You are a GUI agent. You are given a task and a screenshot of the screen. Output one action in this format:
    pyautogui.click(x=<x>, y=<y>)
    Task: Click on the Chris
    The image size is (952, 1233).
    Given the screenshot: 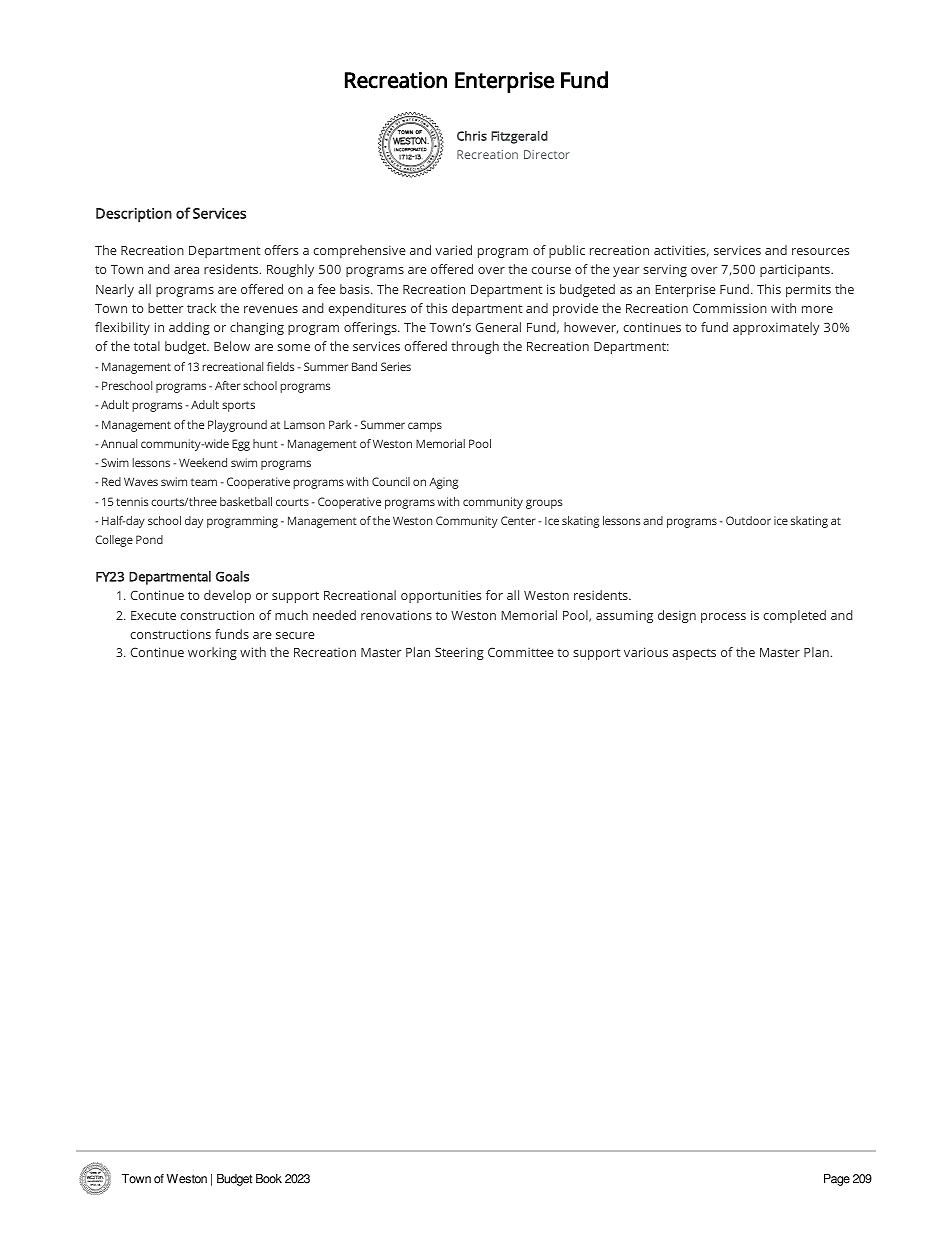 What is the action you would take?
    pyautogui.click(x=472, y=136)
